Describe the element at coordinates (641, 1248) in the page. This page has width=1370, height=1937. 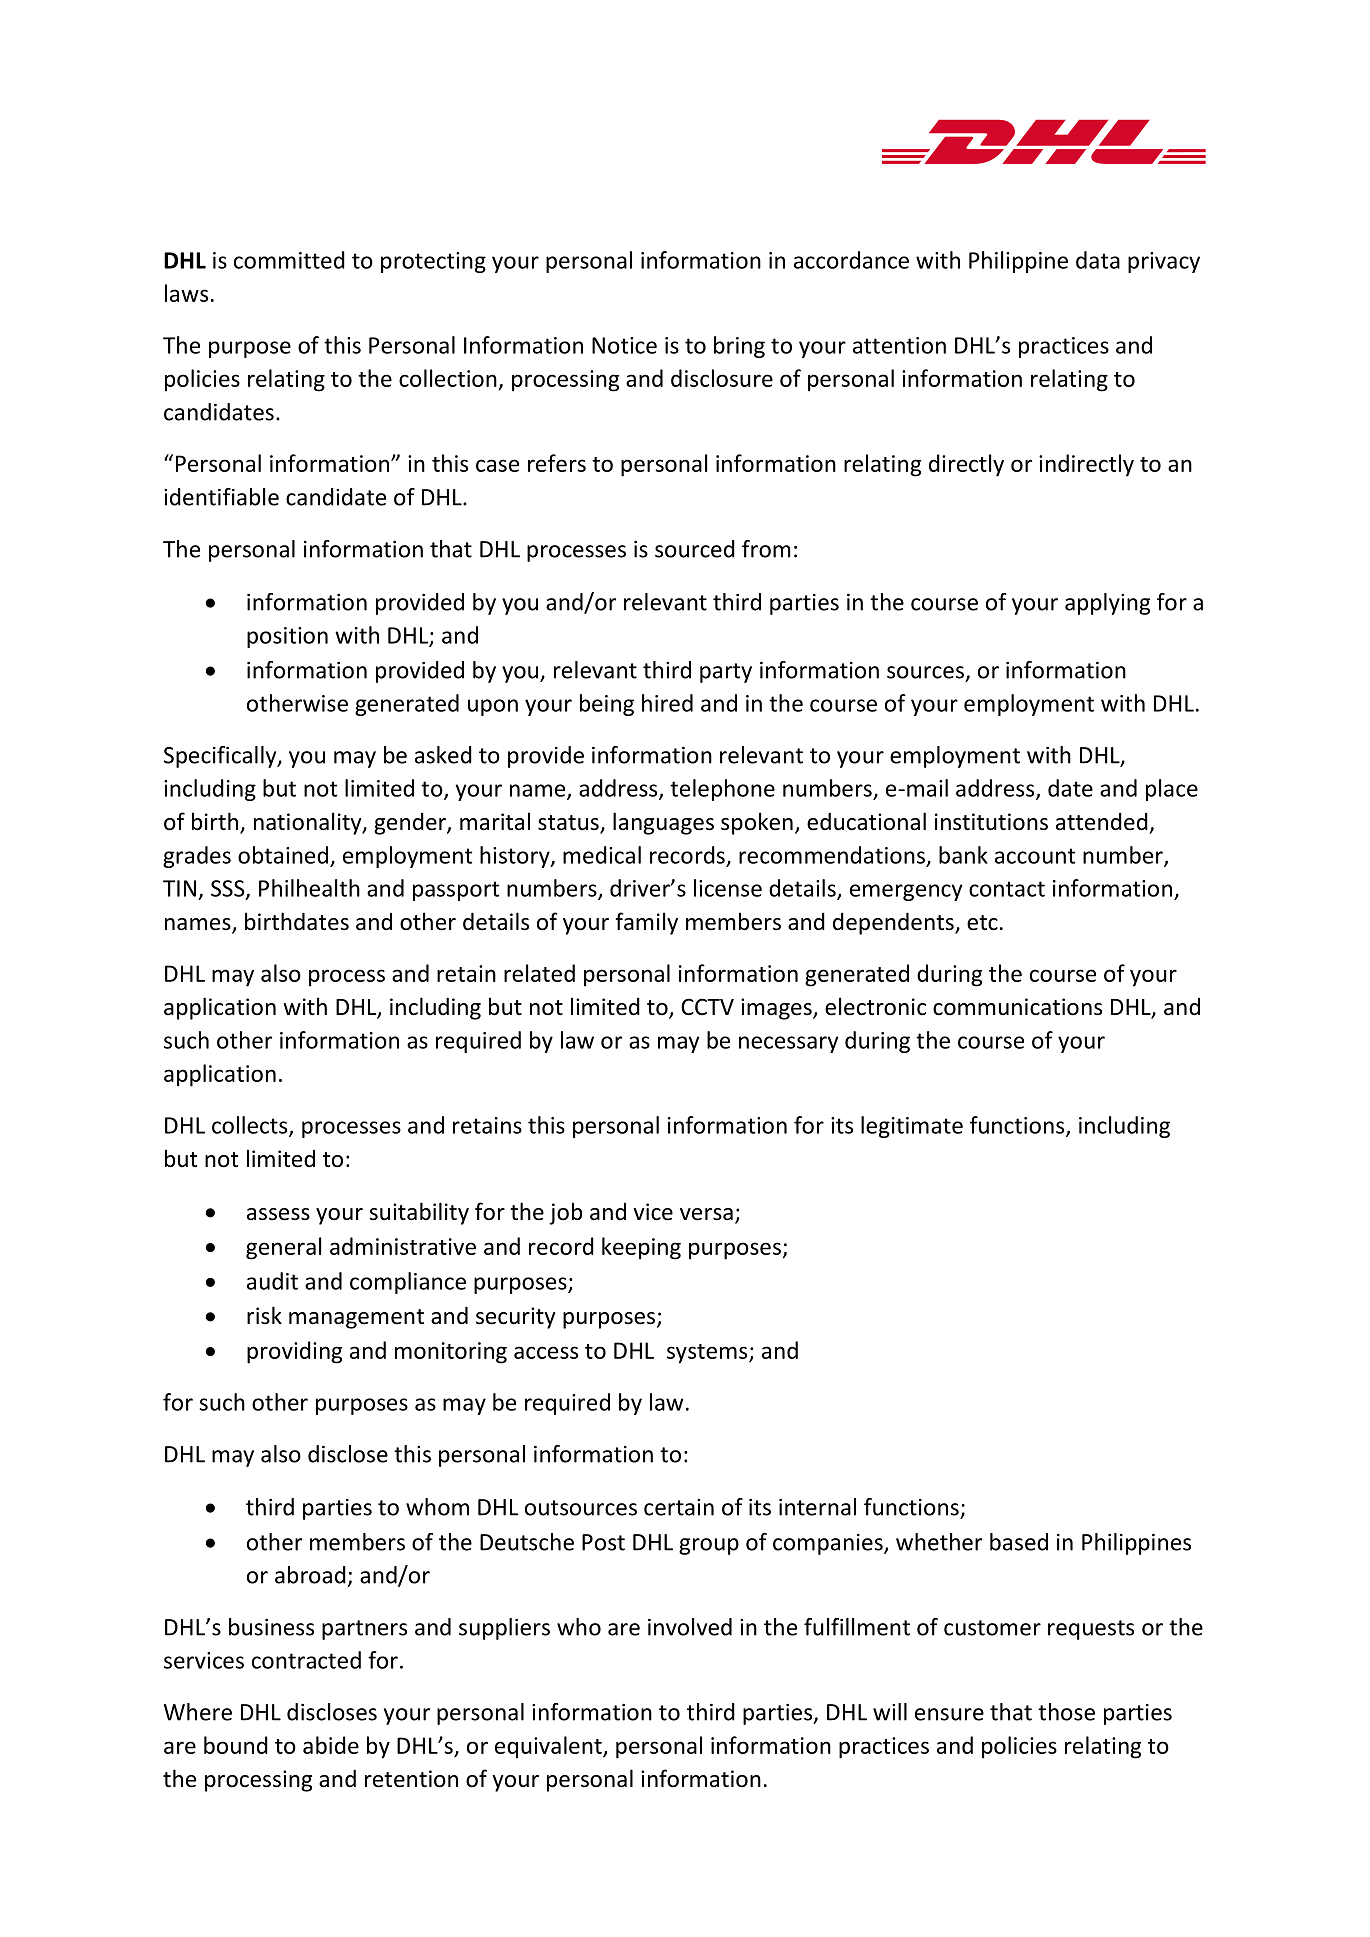
I see `keeping` at that location.
